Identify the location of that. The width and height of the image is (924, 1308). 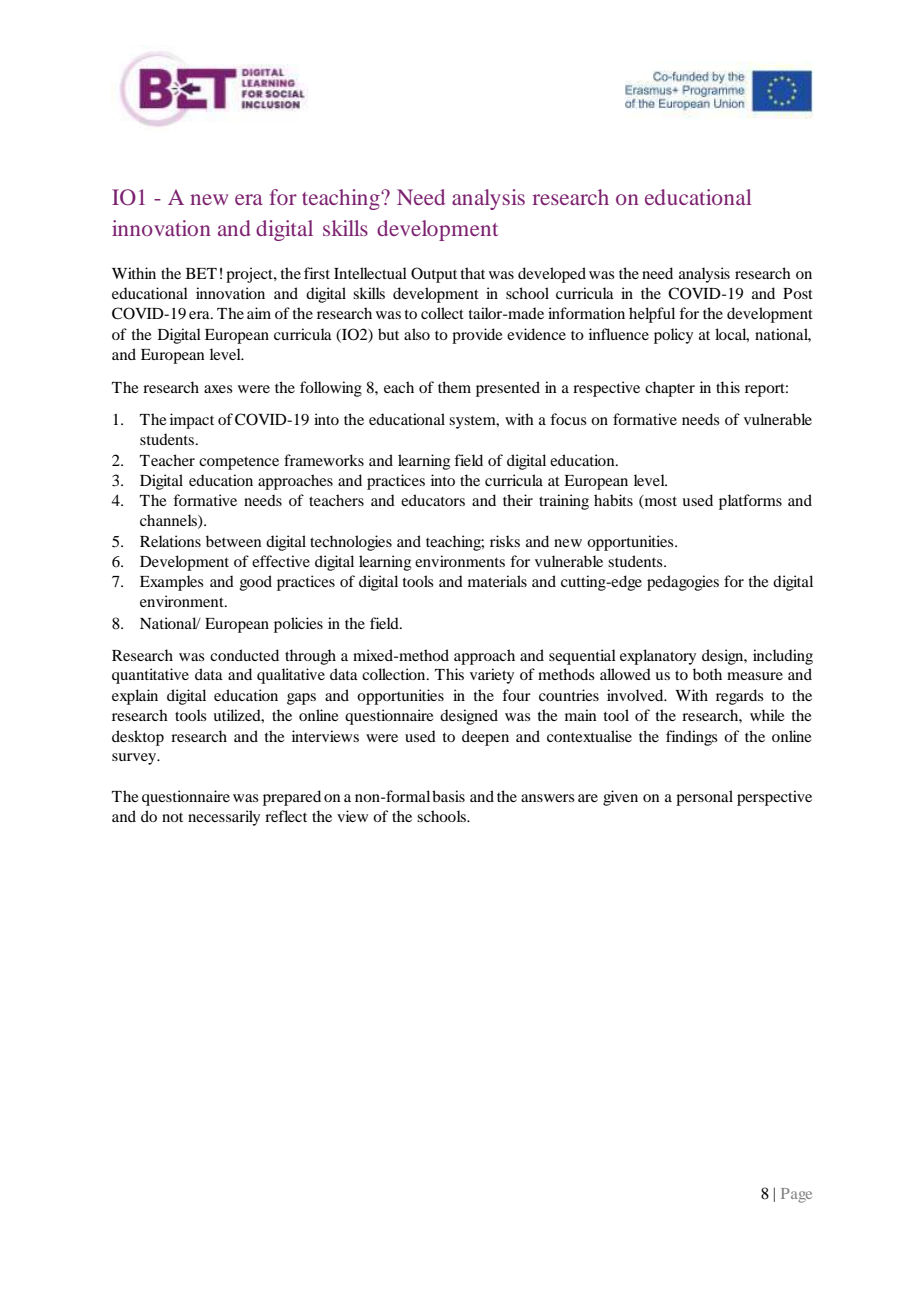
(473, 273).
